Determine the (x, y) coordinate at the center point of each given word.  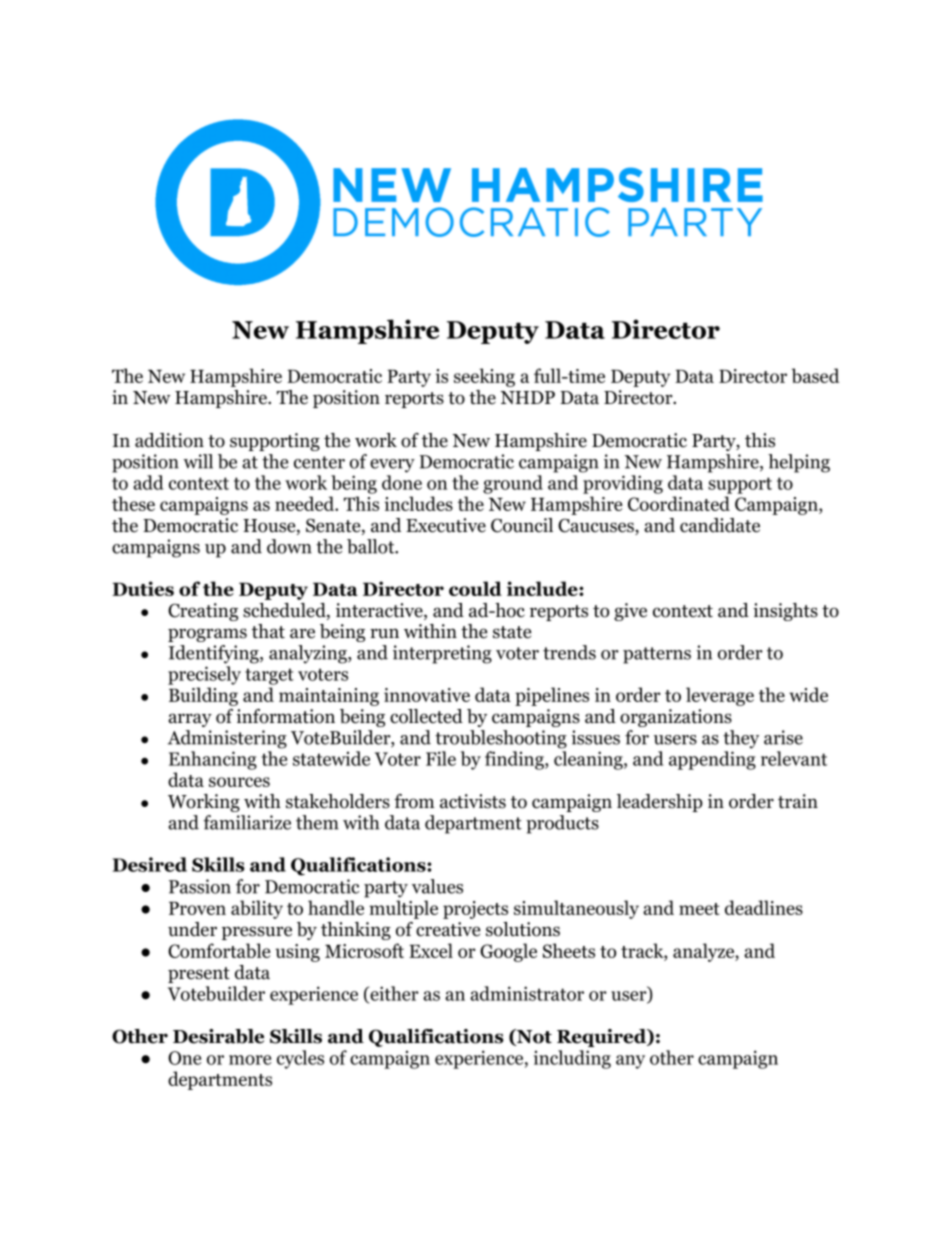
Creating (203, 612)
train (798, 801)
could (475, 588)
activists (473, 801)
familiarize (247, 822)
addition (169, 440)
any (630, 1062)
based (815, 375)
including (572, 1059)
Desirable (218, 1036)
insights (785, 612)
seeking (484, 377)
